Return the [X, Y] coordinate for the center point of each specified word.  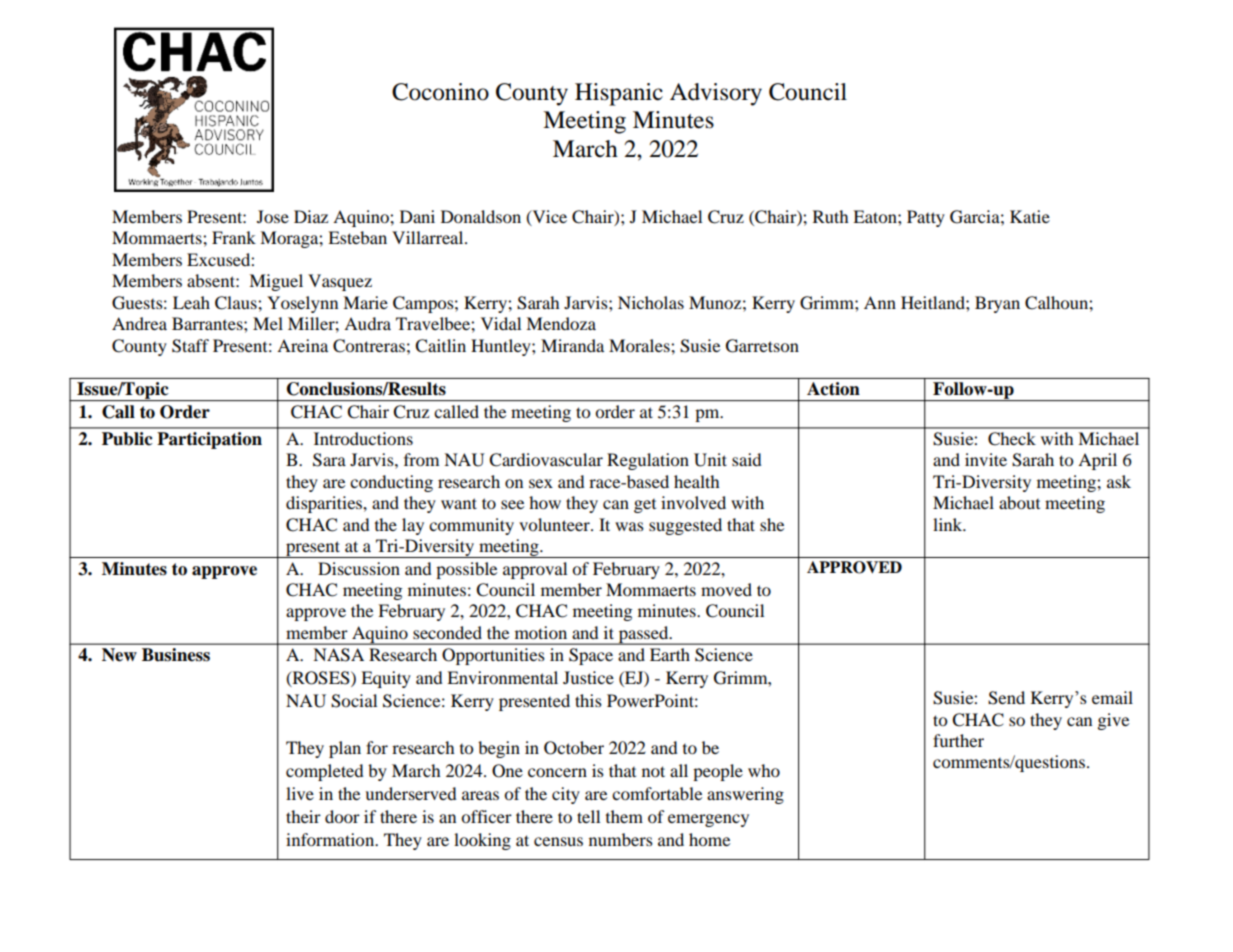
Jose [273, 216]
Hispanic [619, 94]
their [303, 816]
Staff [190, 346]
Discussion [359, 568]
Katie [1030, 216]
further [958, 740]
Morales [640, 345]
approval [535, 570]
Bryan [997, 304]
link [949, 524]
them [624, 816]
